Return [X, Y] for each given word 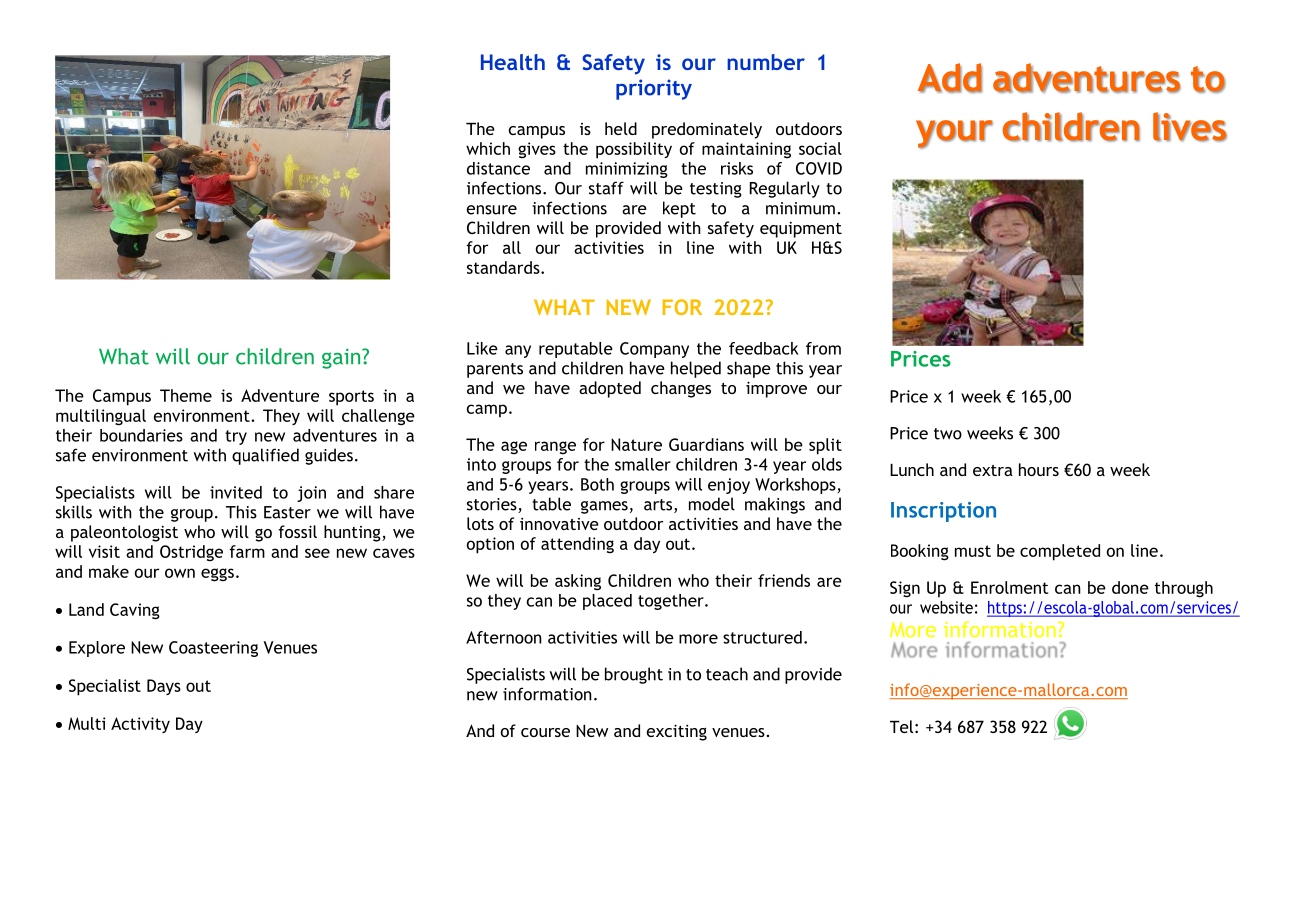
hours [1039, 469]
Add [950, 78]
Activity [140, 725]
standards [504, 267]
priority [654, 89]
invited [236, 492]
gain [342, 358]
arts [659, 506]
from [823, 348]
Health [513, 62]
